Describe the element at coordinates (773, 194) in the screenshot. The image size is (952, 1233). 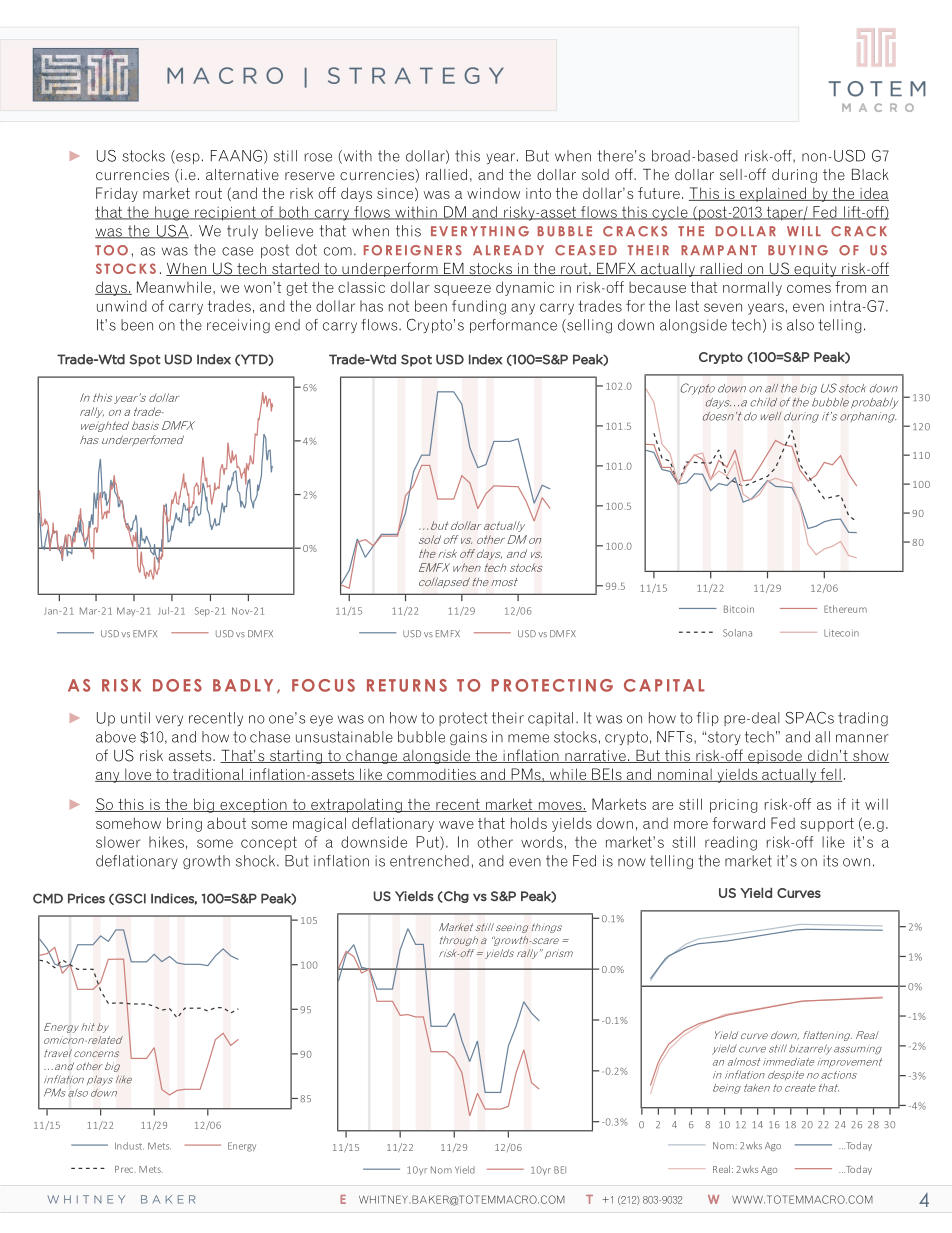
I see `explained` at that location.
